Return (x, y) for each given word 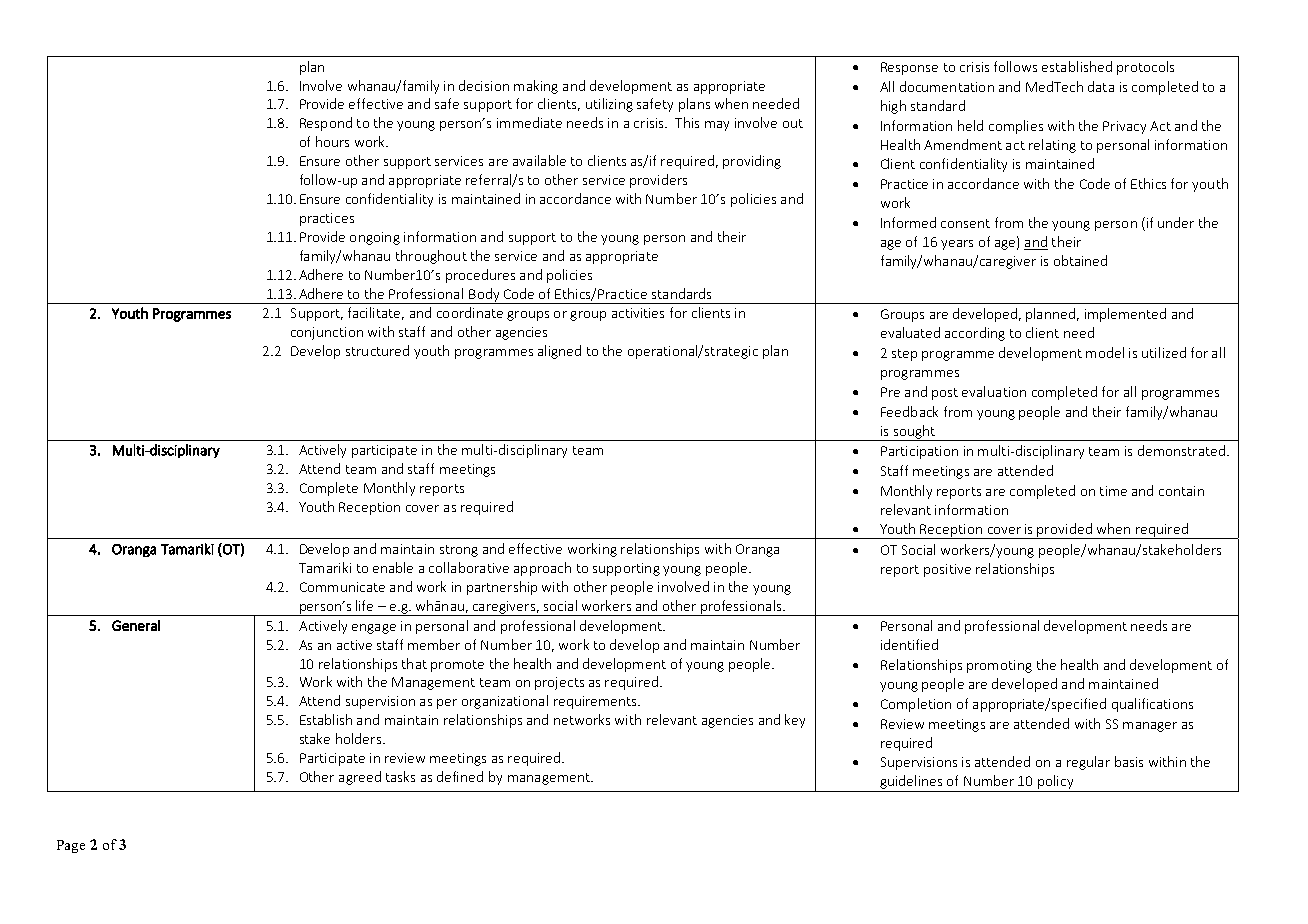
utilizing (609, 105)
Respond (326, 124)
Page (71, 846)
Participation (919, 452)
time (1113, 491)
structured (377, 350)
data (1101, 86)
